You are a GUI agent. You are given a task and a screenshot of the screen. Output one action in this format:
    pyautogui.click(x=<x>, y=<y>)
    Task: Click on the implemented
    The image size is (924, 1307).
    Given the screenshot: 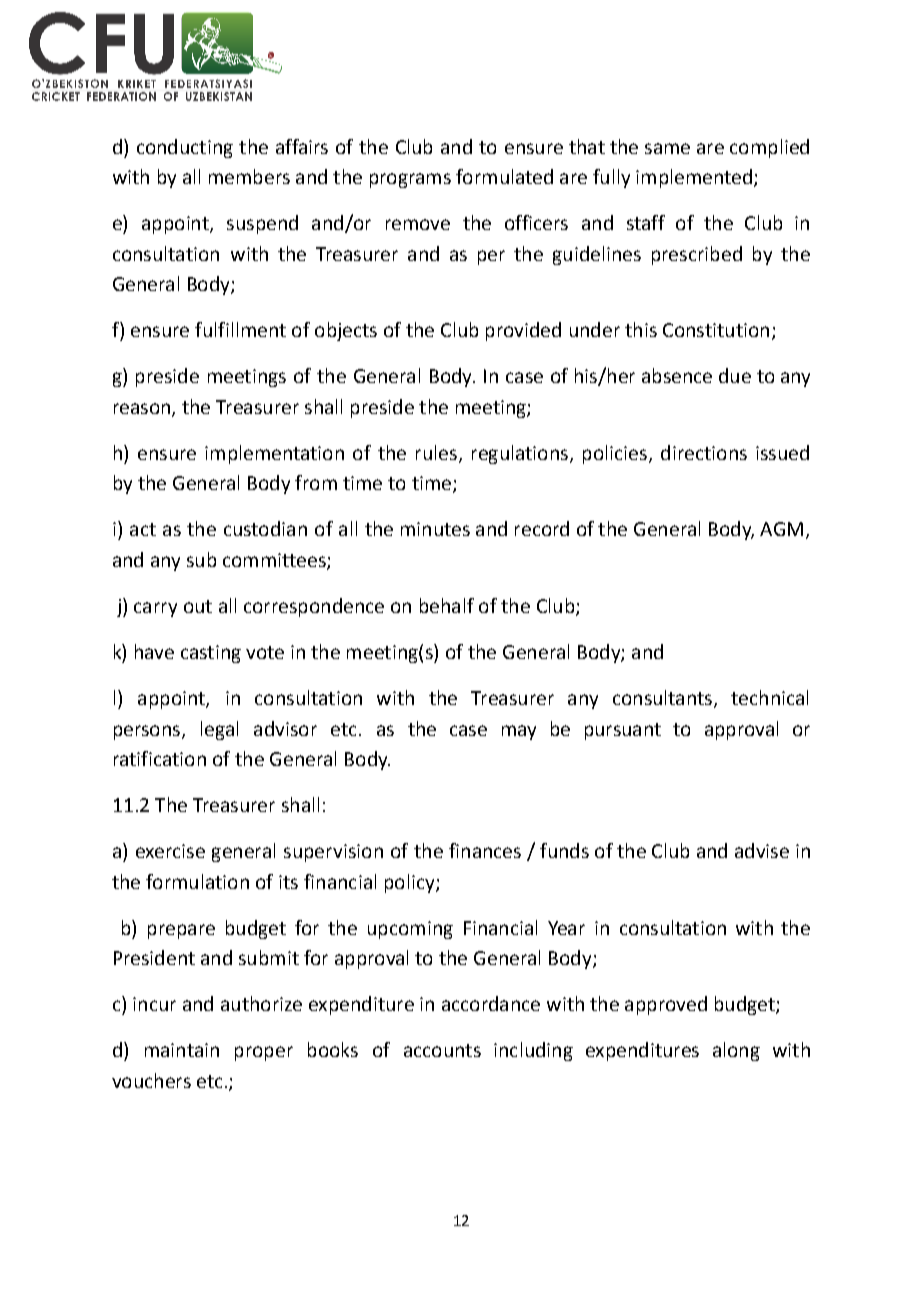 What is the action you would take?
    pyautogui.click(x=694, y=178)
